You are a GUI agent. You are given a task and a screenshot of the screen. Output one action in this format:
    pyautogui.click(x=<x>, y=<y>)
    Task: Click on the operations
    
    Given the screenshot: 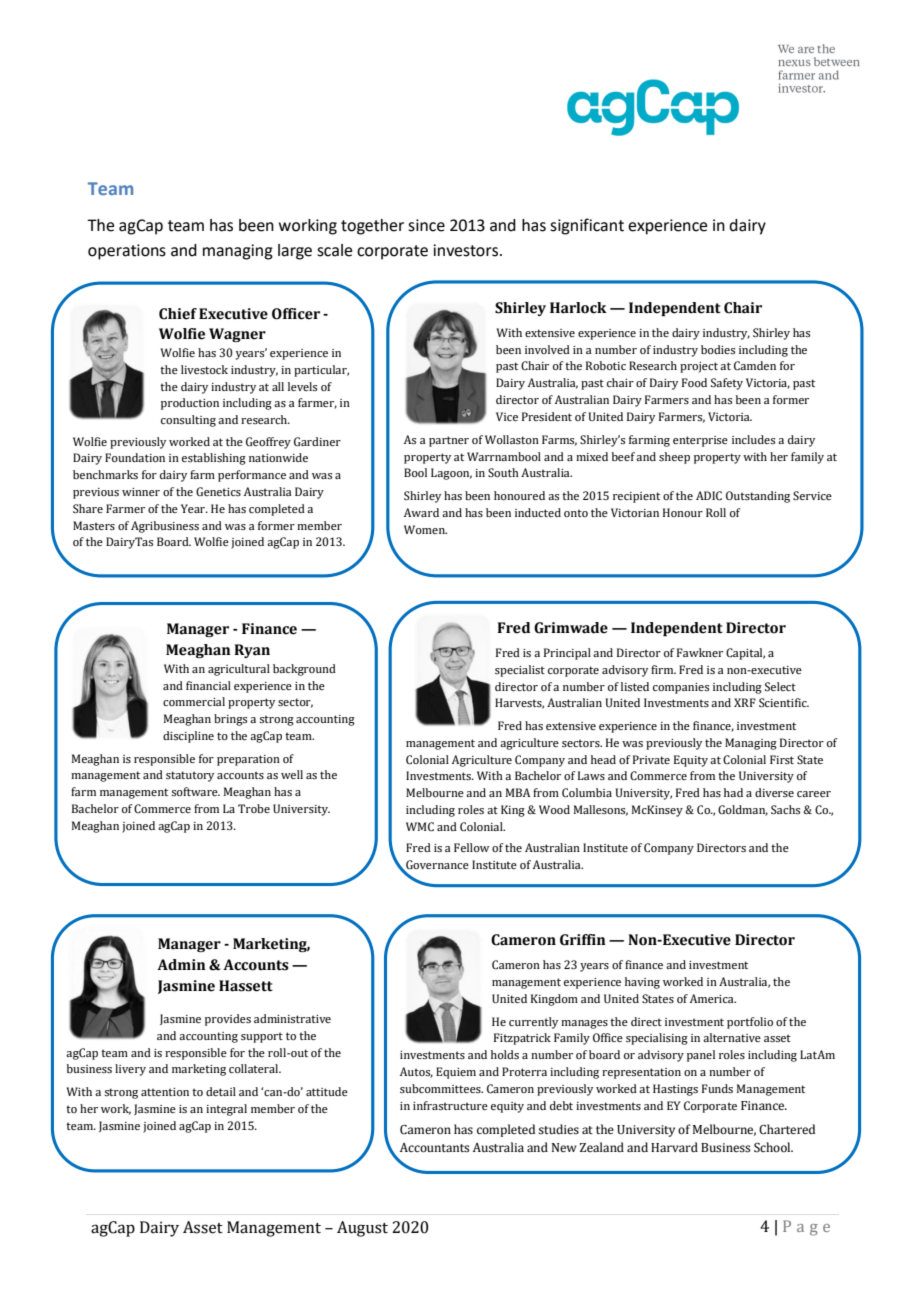 What is the action you would take?
    pyautogui.click(x=127, y=252)
